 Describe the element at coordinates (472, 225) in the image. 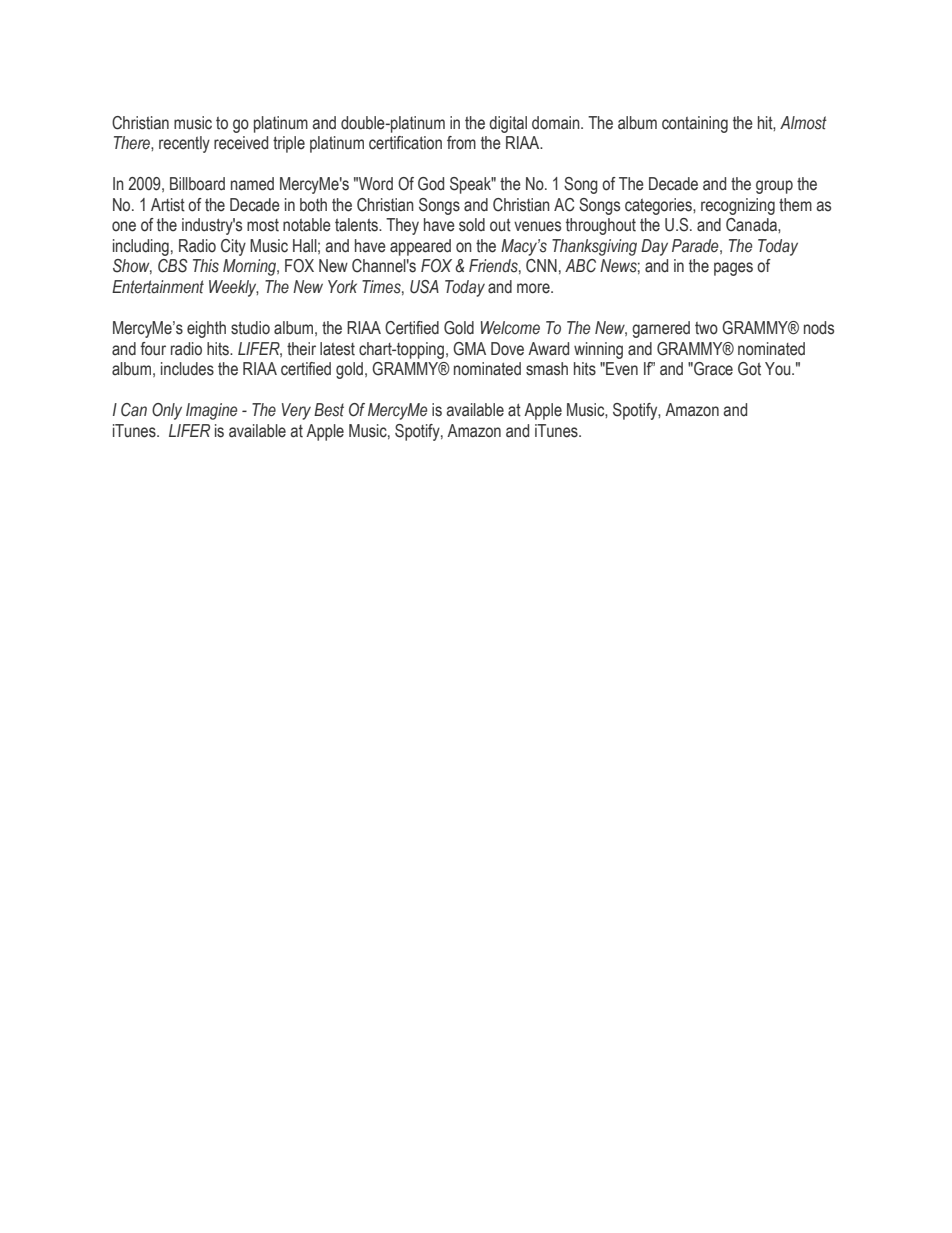

I see `sold` at that location.
